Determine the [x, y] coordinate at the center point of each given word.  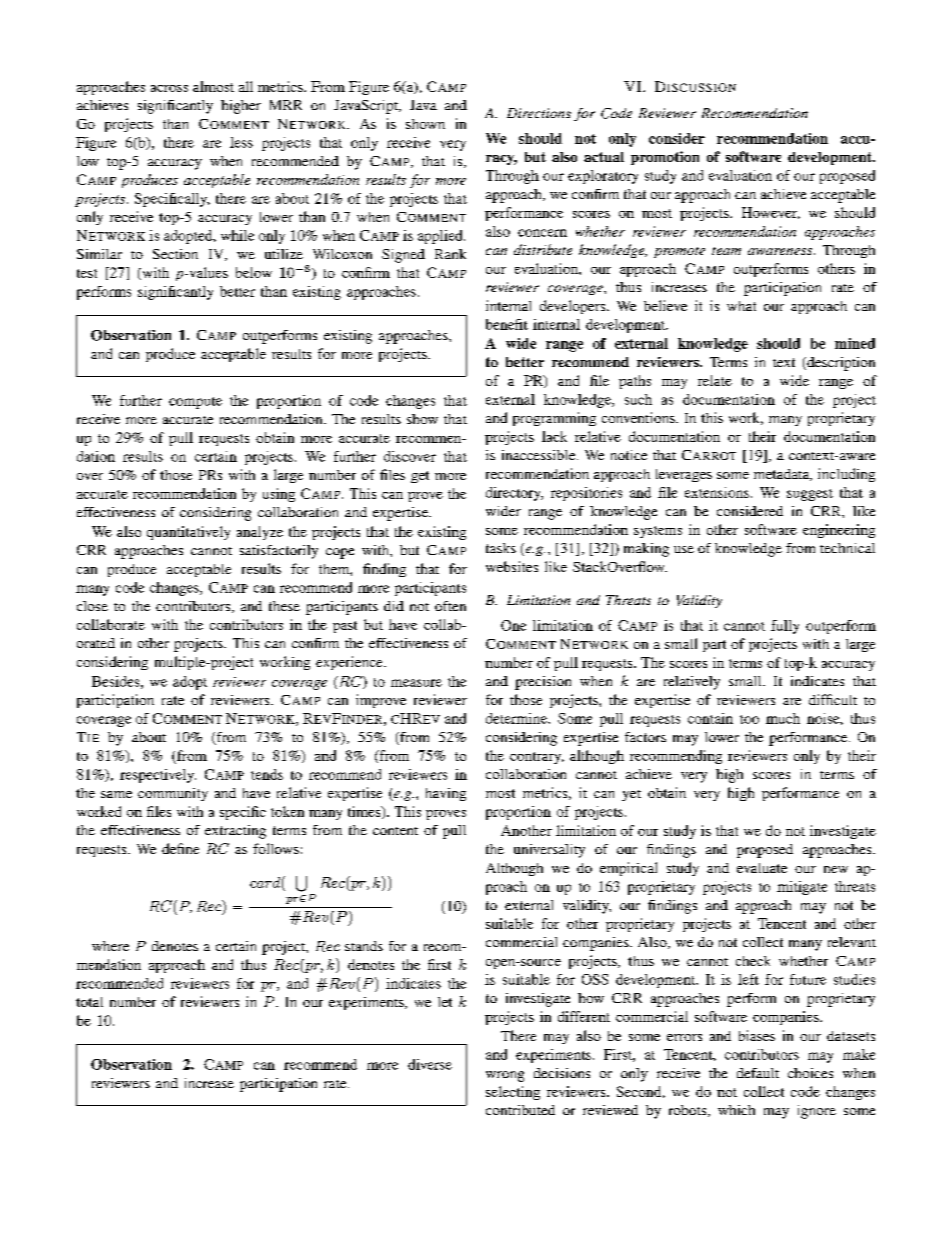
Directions [539, 113]
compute [195, 403]
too [749, 719]
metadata [783, 475]
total [89, 1002]
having [446, 794]
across [169, 88]
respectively [158, 776]
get [420, 477]
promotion [665, 158]
